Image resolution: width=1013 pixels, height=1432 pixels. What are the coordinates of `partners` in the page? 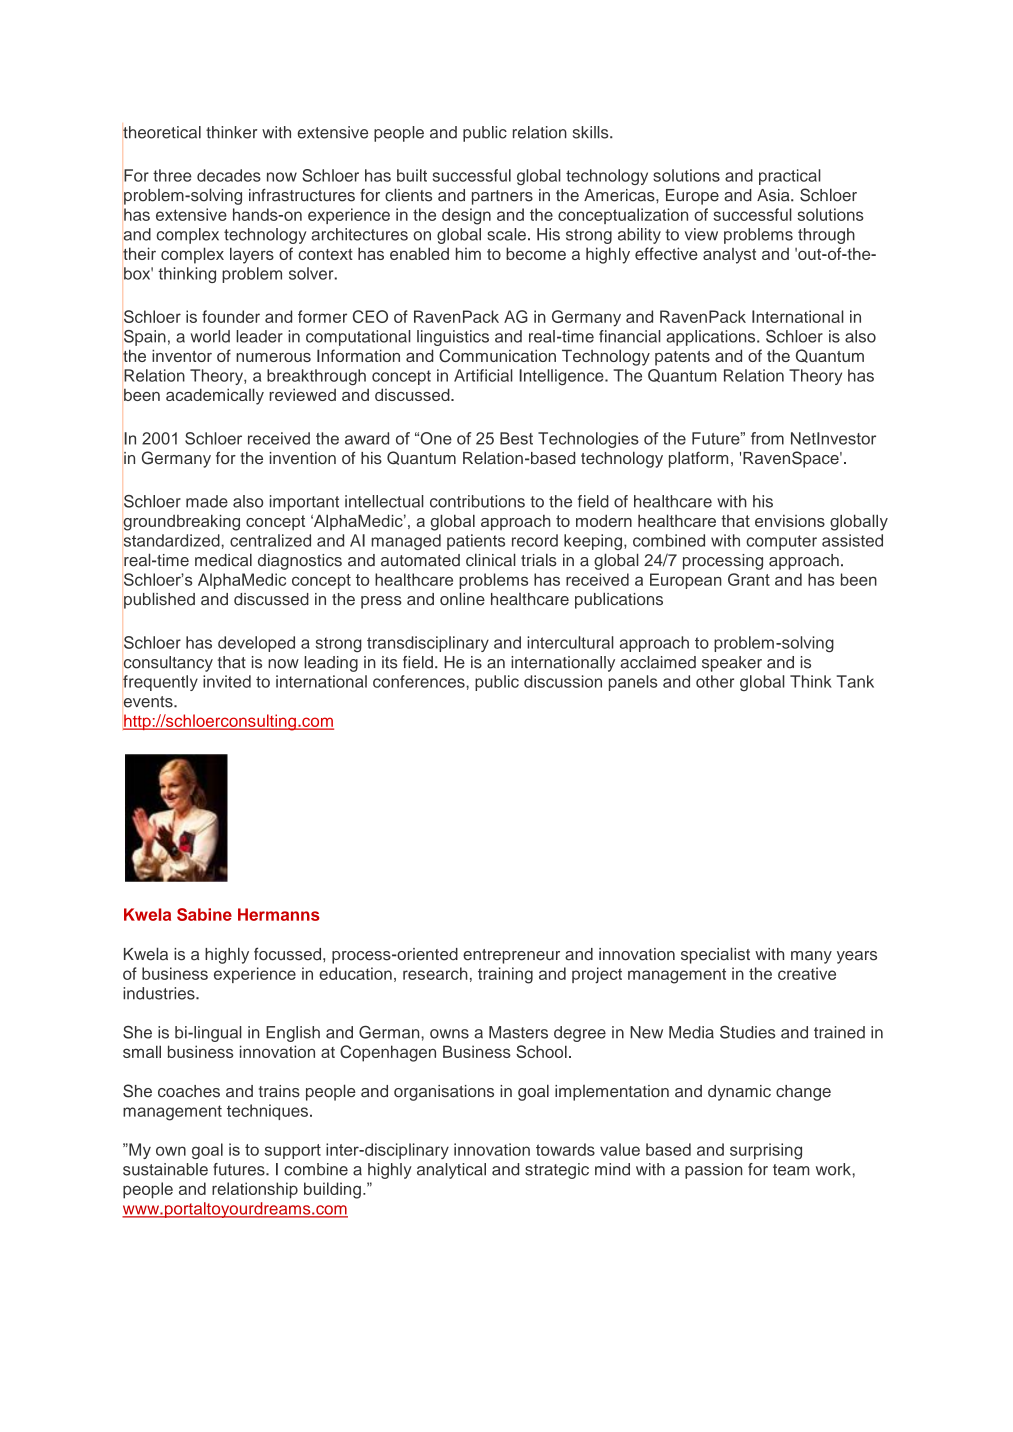 It's located at (502, 197).
